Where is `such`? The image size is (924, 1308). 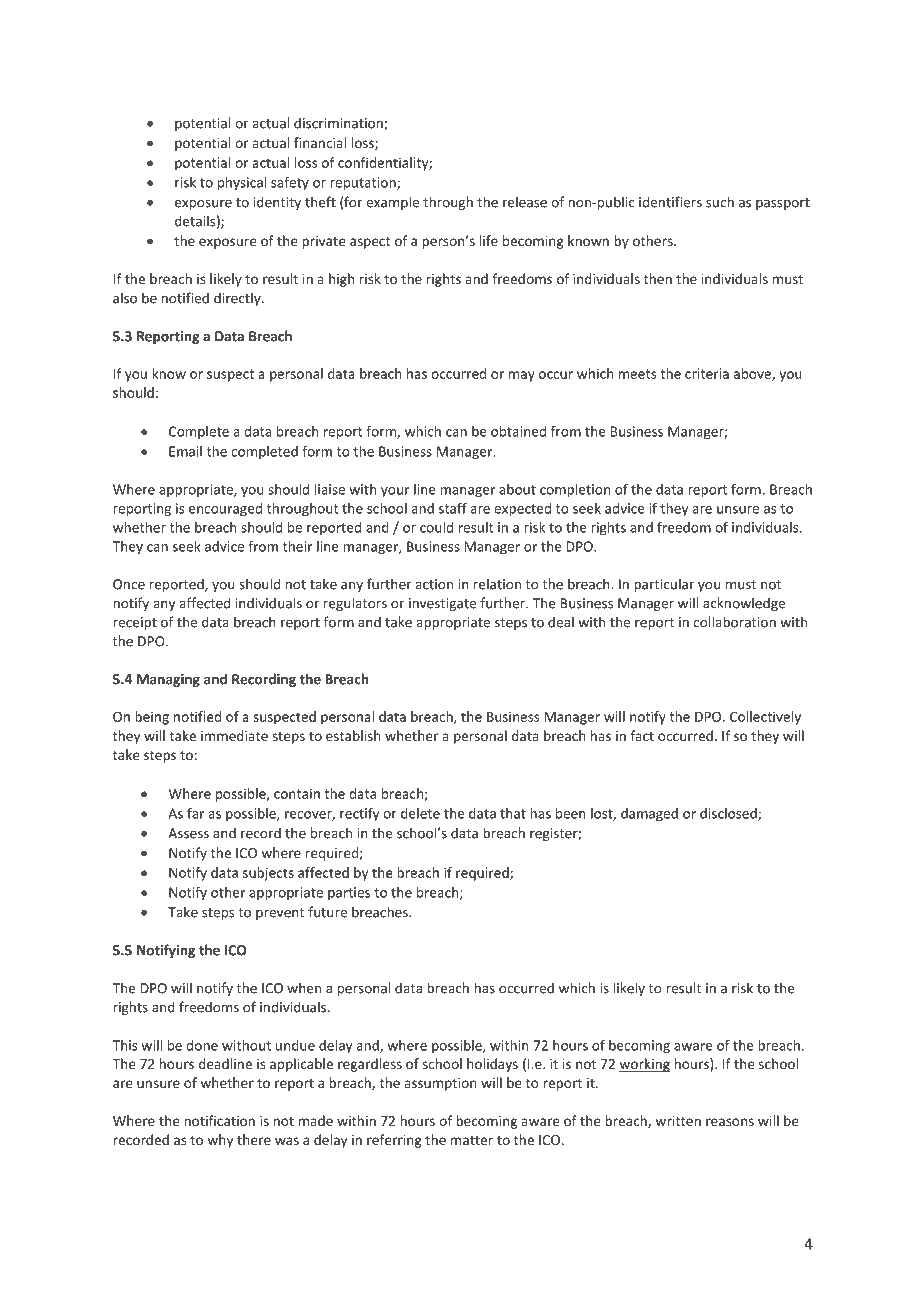
such is located at coordinates (720, 202).
